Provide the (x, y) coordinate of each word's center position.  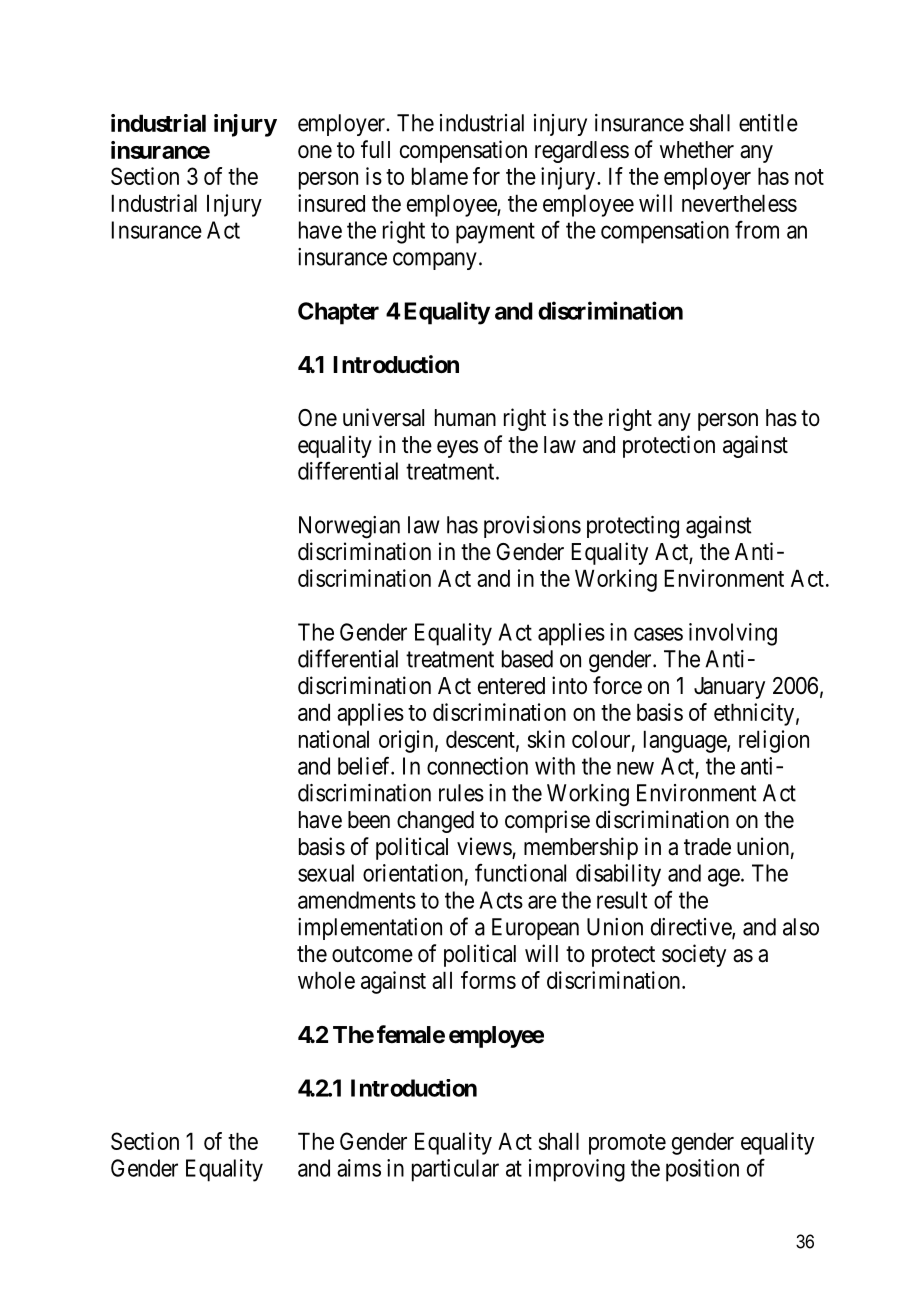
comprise (547, 821)
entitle (768, 123)
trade (707, 847)
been (369, 820)
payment (495, 233)
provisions (532, 527)
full (375, 149)
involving (733, 634)
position (702, 1170)
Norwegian (349, 527)
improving (577, 1170)
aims (359, 1168)
